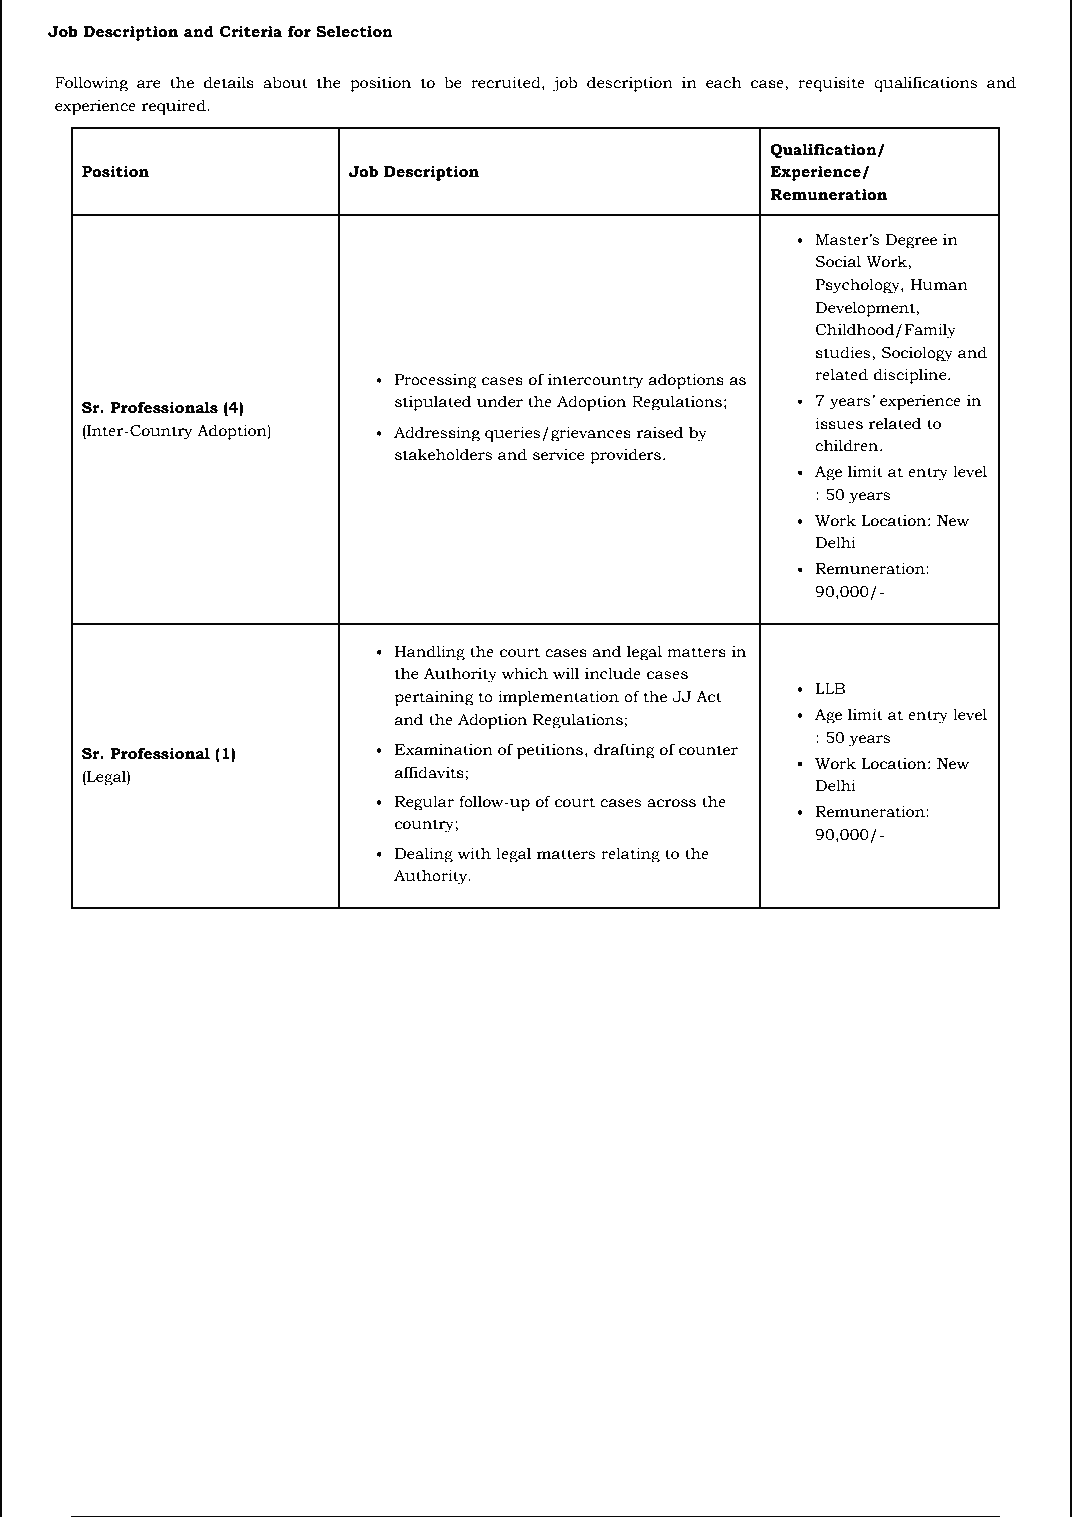 Image resolution: width=1072 pixels, height=1517 pixels. I want to click on across, so click(671, 803).
